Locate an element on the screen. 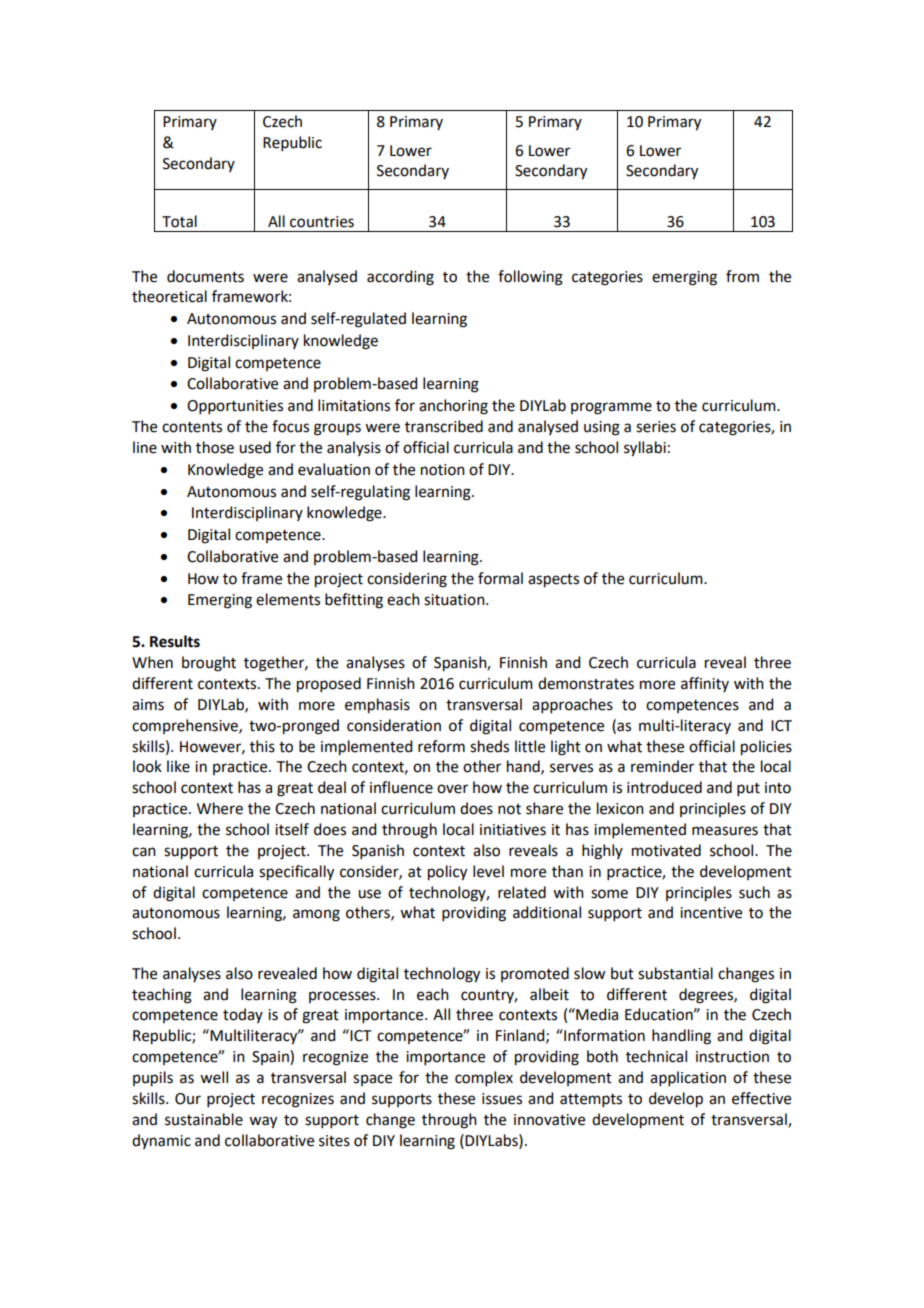 The width and height of the screenshot is (924, 1308). issues is located at coordinates (502, 1099).
